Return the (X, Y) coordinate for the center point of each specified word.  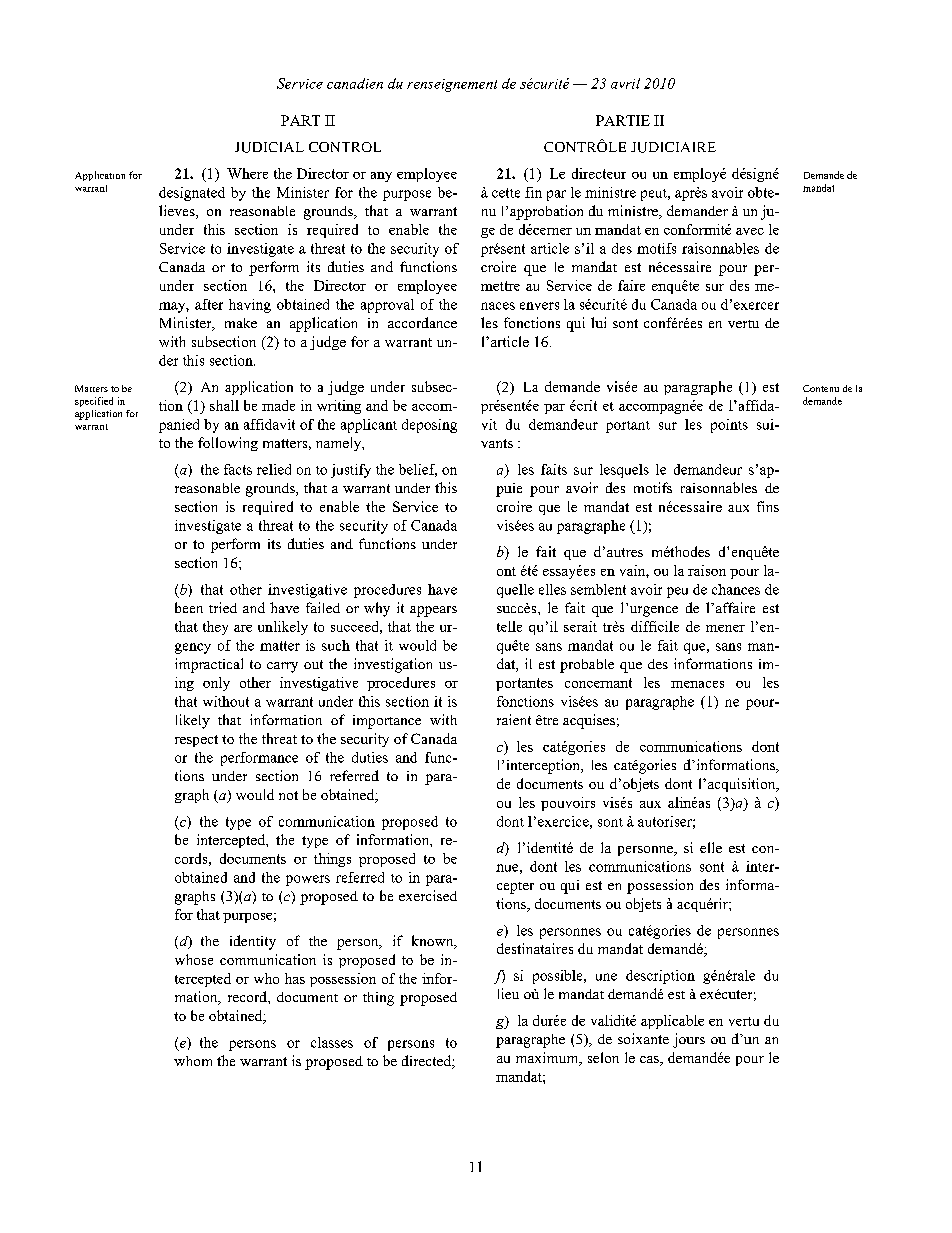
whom (193, 1061)
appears (433, 611)
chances (736, 589)
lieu (508, 993)
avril (625, 83)
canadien (355, 83)
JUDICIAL (269, 147)
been (189, 607)
